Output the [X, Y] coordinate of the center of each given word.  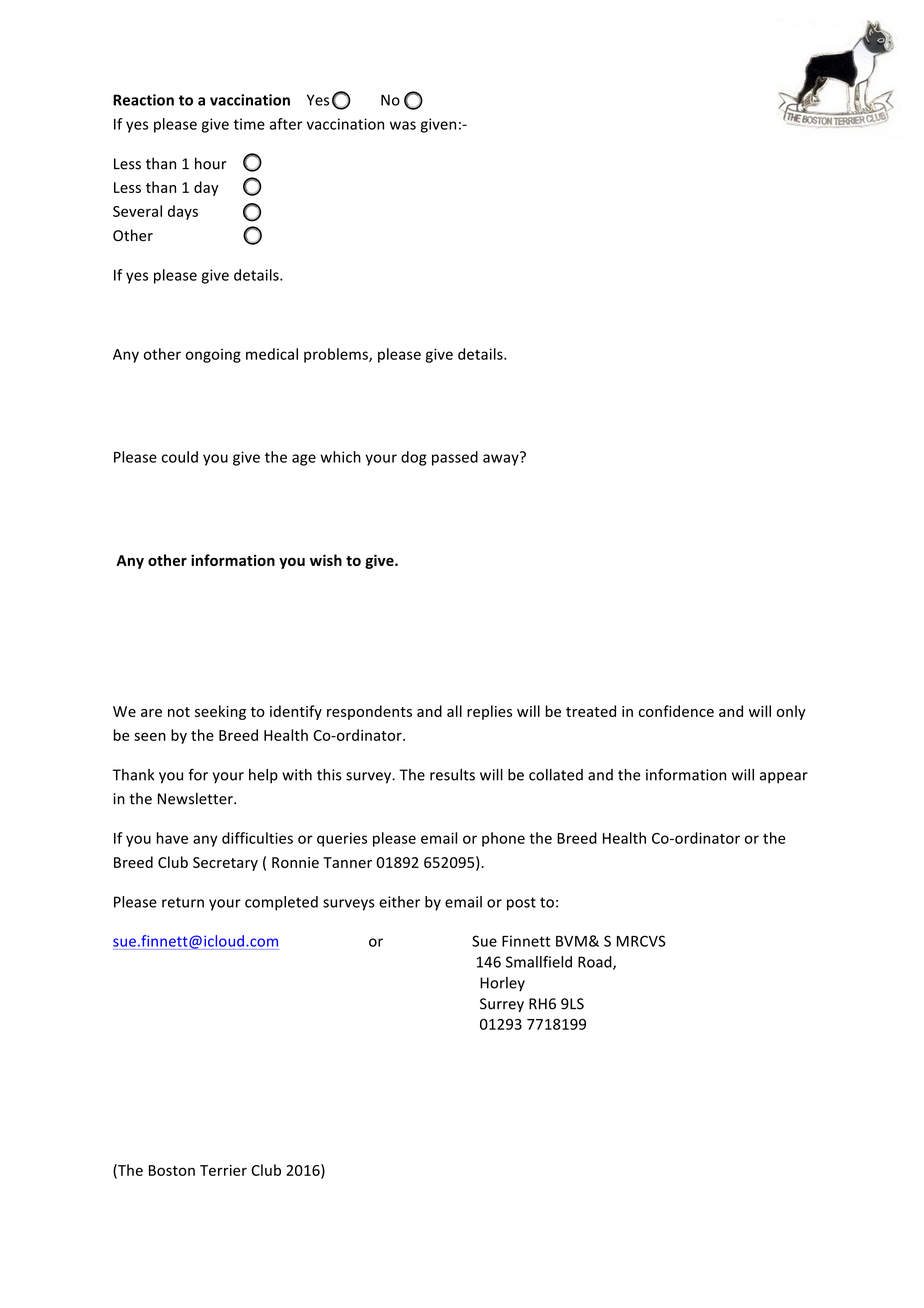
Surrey [502, 1005]
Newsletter [196, 798]
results [452, 775]
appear [784, 778]
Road [596, 963]
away [502, 459]
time [249, 124]
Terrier [223, 1170]
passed [455, 458]
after [286, 124]
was [403, 125]
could [180, 457]
